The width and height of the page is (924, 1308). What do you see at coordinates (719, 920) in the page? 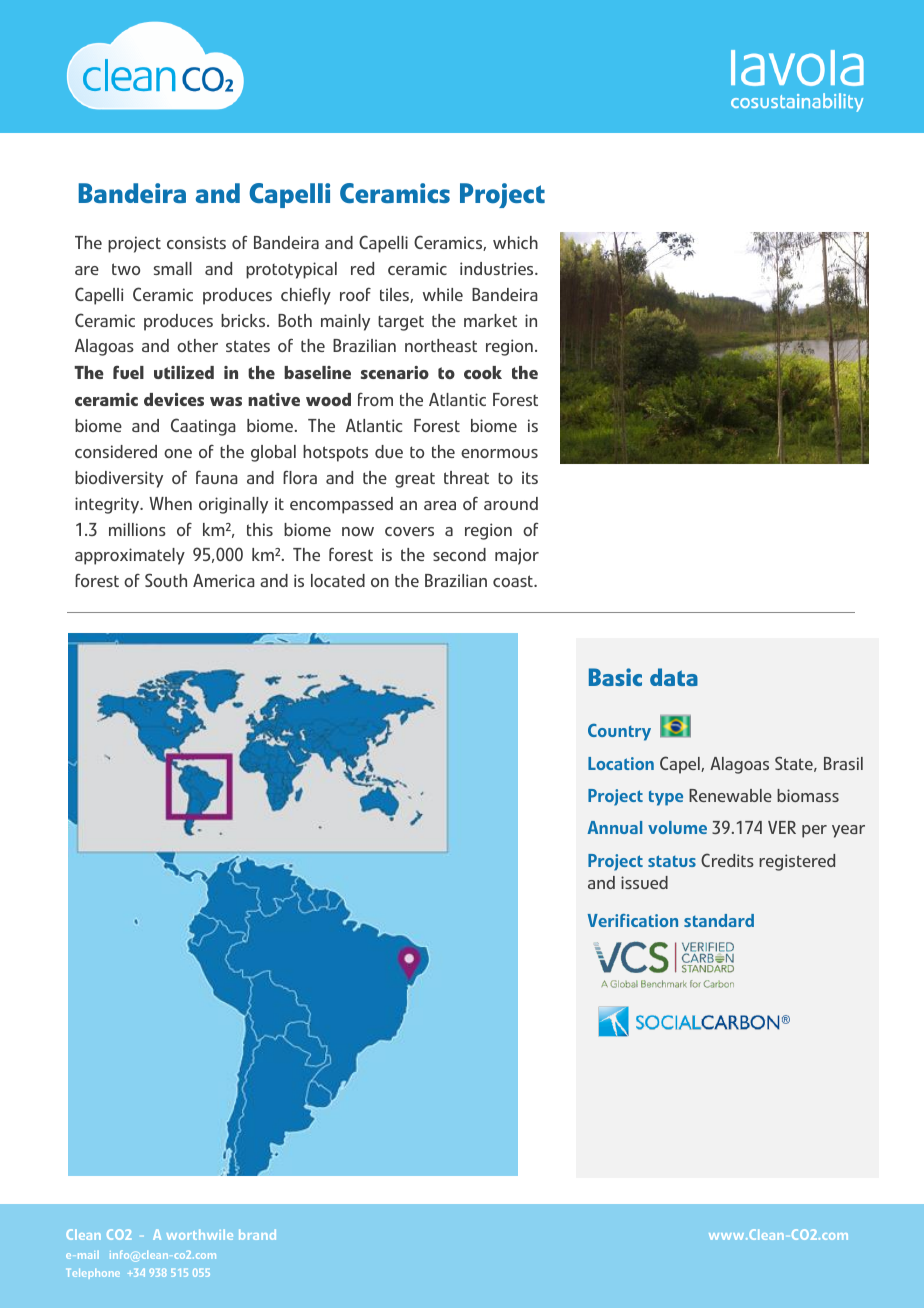
I see `standard` at bounding box center [719, 920].
